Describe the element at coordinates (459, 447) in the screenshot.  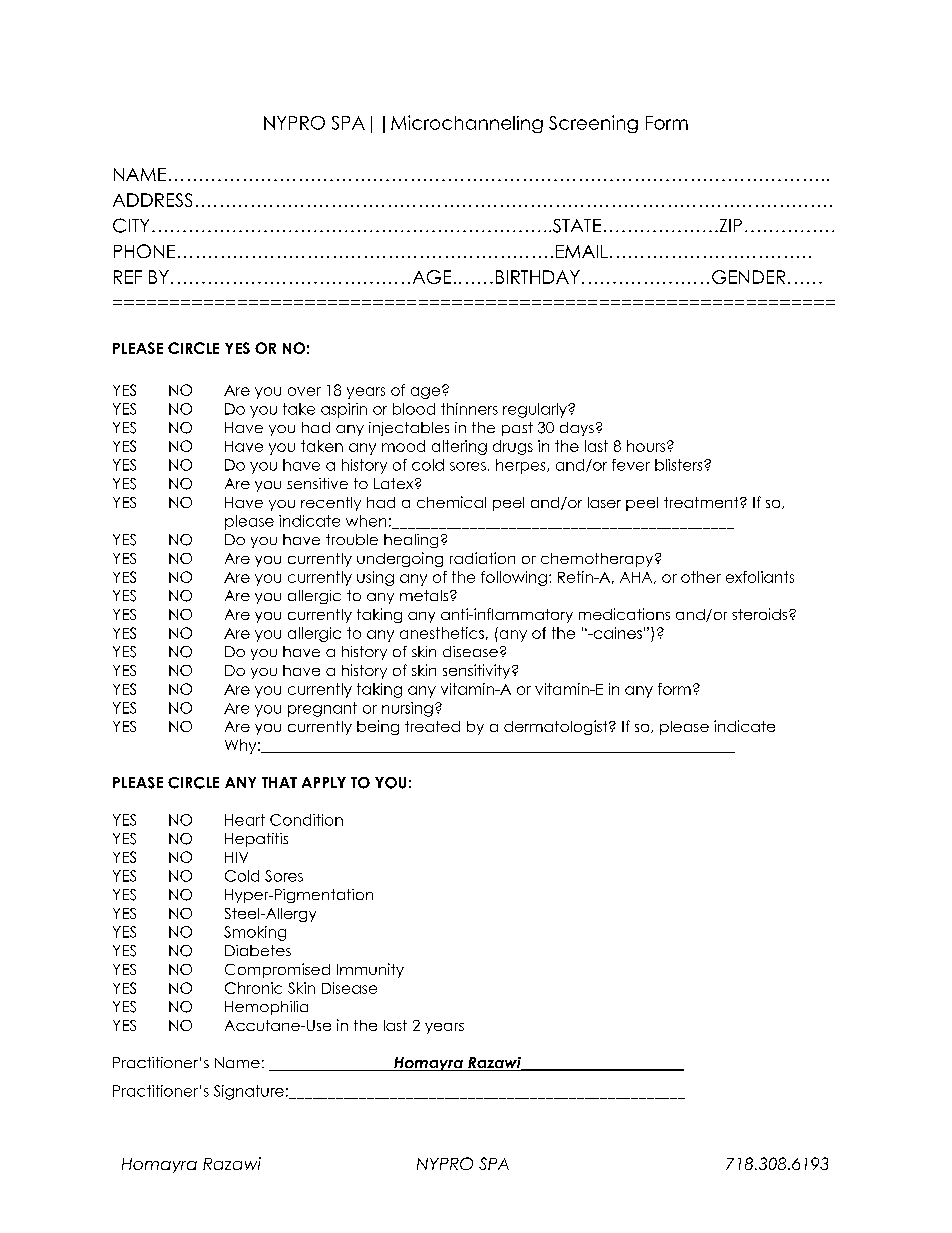
I see `altering` at that location.
